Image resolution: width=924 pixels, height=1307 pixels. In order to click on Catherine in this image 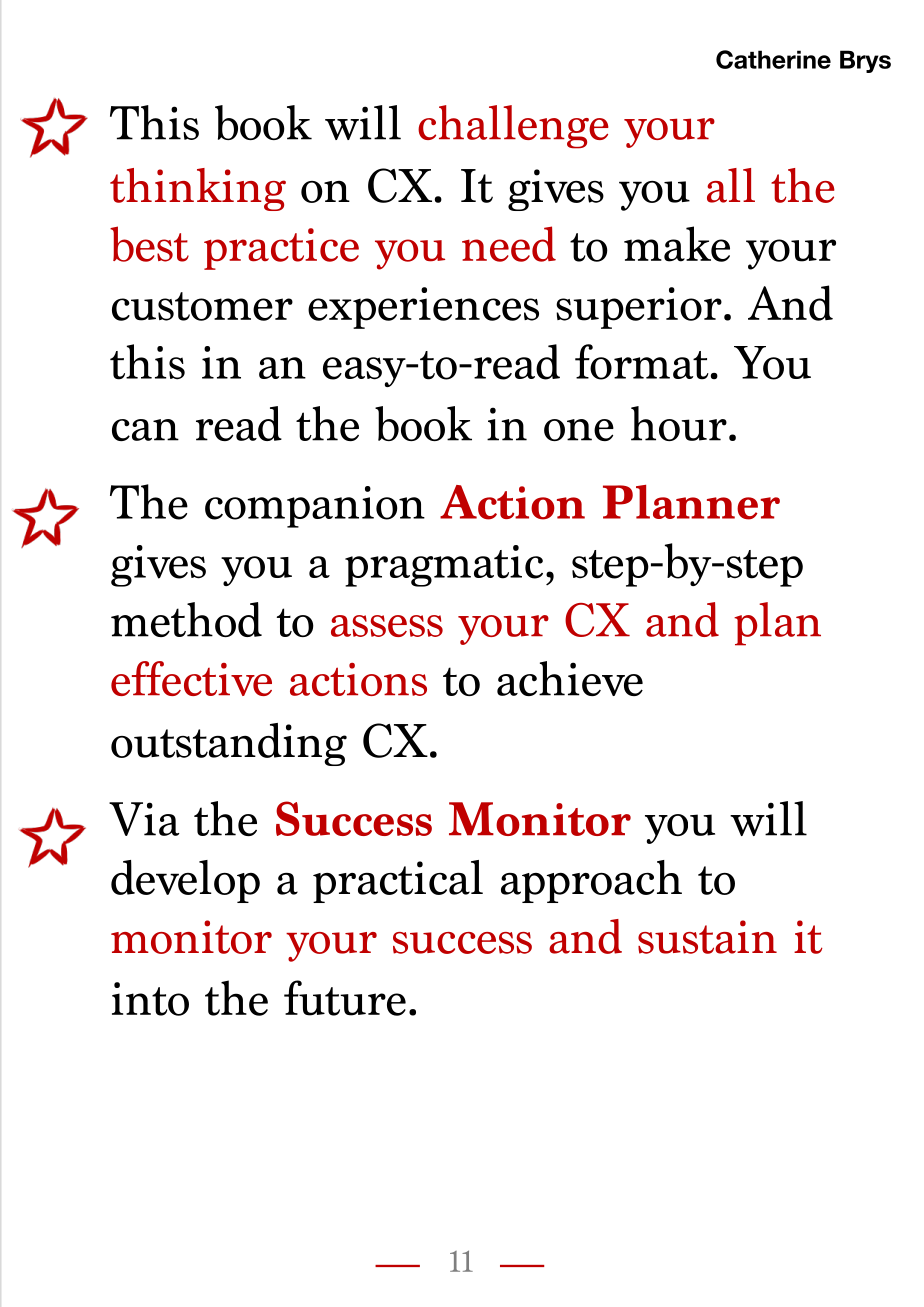, I will do `click(773, 59)`.
